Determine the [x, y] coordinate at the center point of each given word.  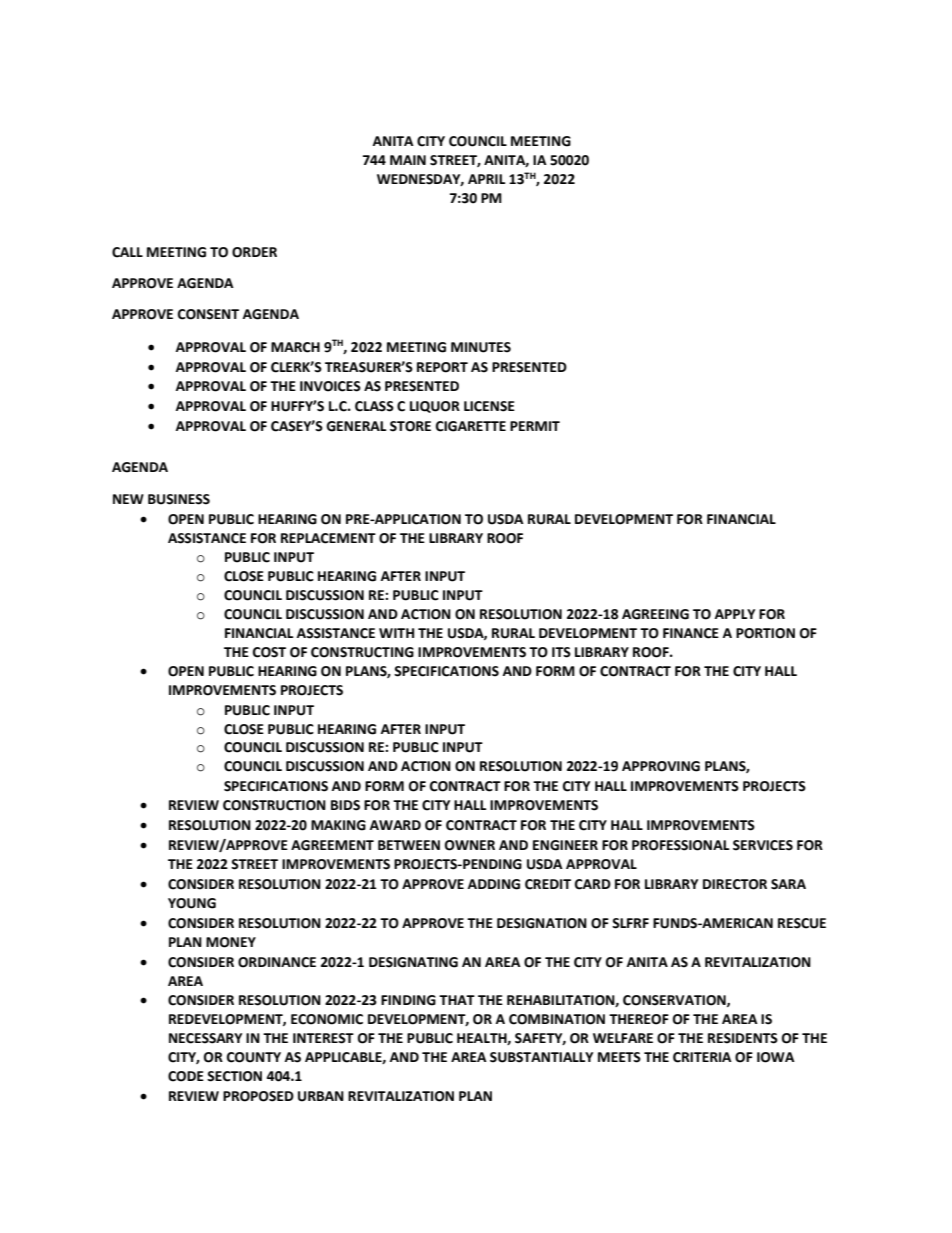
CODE [186, 1076]
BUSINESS [179, 499]
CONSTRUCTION [274, 805]
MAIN [408, 160]
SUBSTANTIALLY [541, 1057]
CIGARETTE [471, 426]
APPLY [735, 614]
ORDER [254, 252]
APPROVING [661, 766]
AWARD [395, 825]
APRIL [487, 179]
